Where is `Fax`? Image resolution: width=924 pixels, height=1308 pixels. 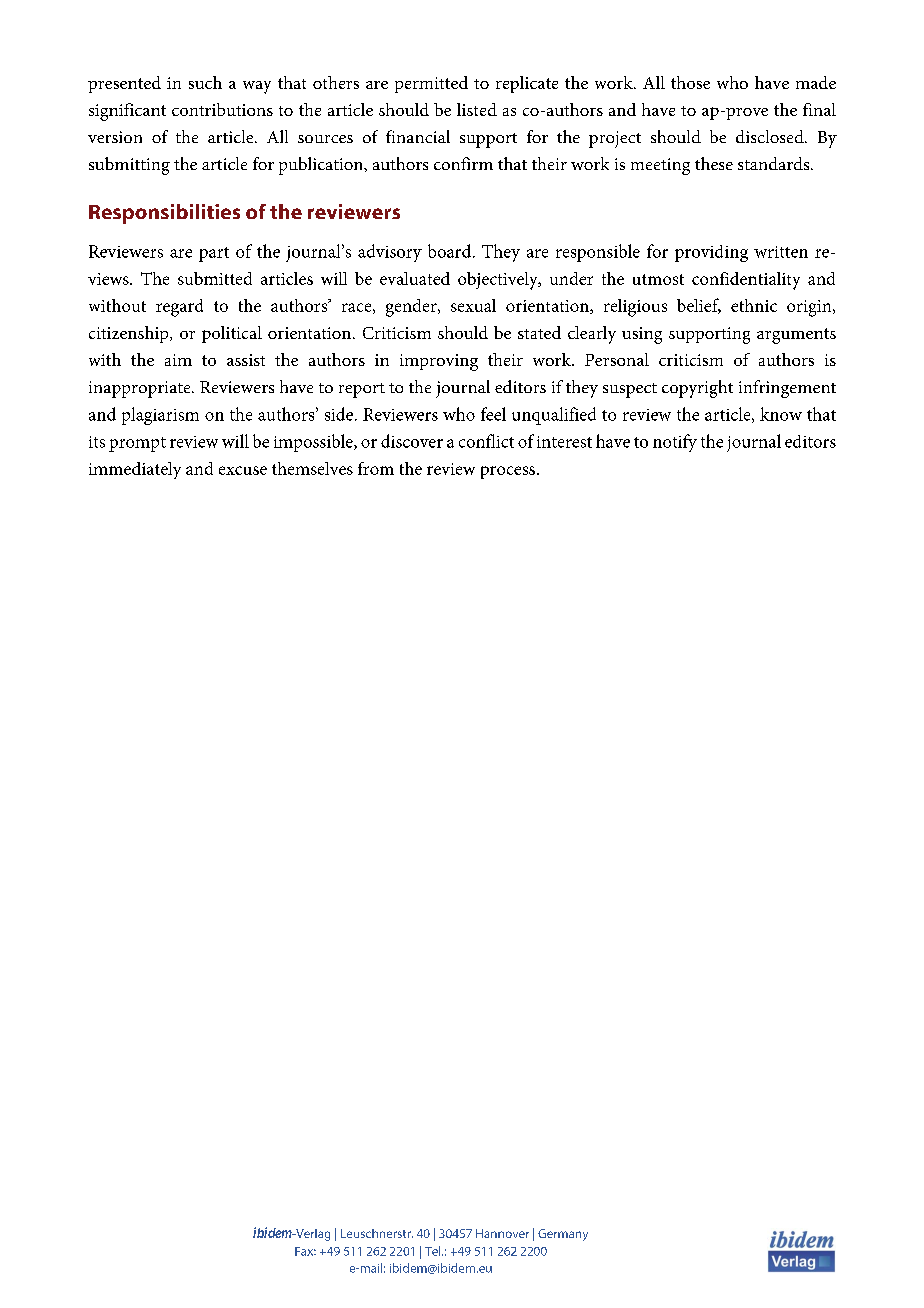
Fax is located at coordinates (305, 1251).
